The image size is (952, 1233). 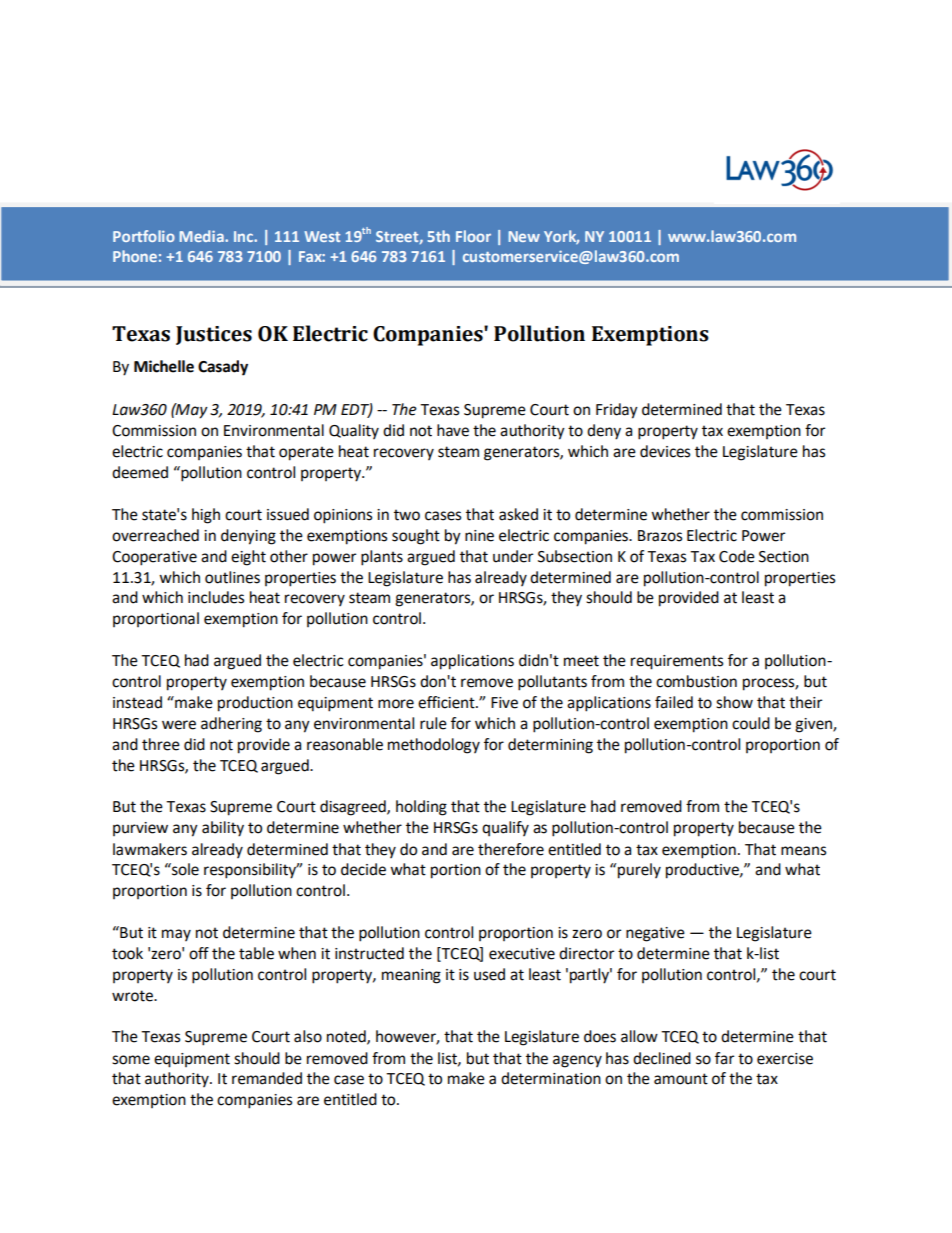 What do you see at coordinates (421, 808) in the document?
I see `holding` at bounding box center [421, 808].
